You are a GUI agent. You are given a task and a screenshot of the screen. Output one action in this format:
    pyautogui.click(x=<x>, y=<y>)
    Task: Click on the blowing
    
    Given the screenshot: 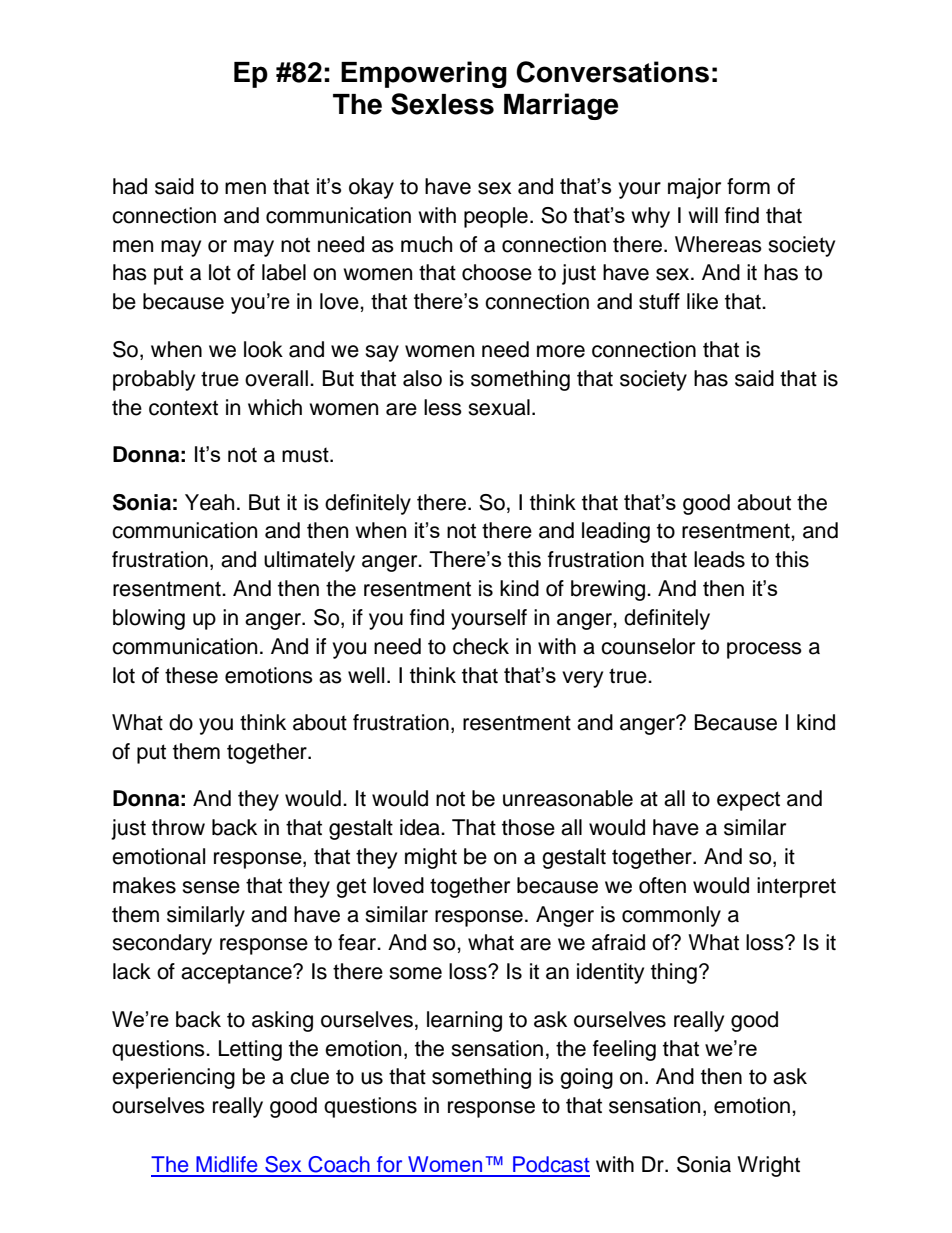 What is the action you would take?
    pyautogui.click(x=149, y=619)
